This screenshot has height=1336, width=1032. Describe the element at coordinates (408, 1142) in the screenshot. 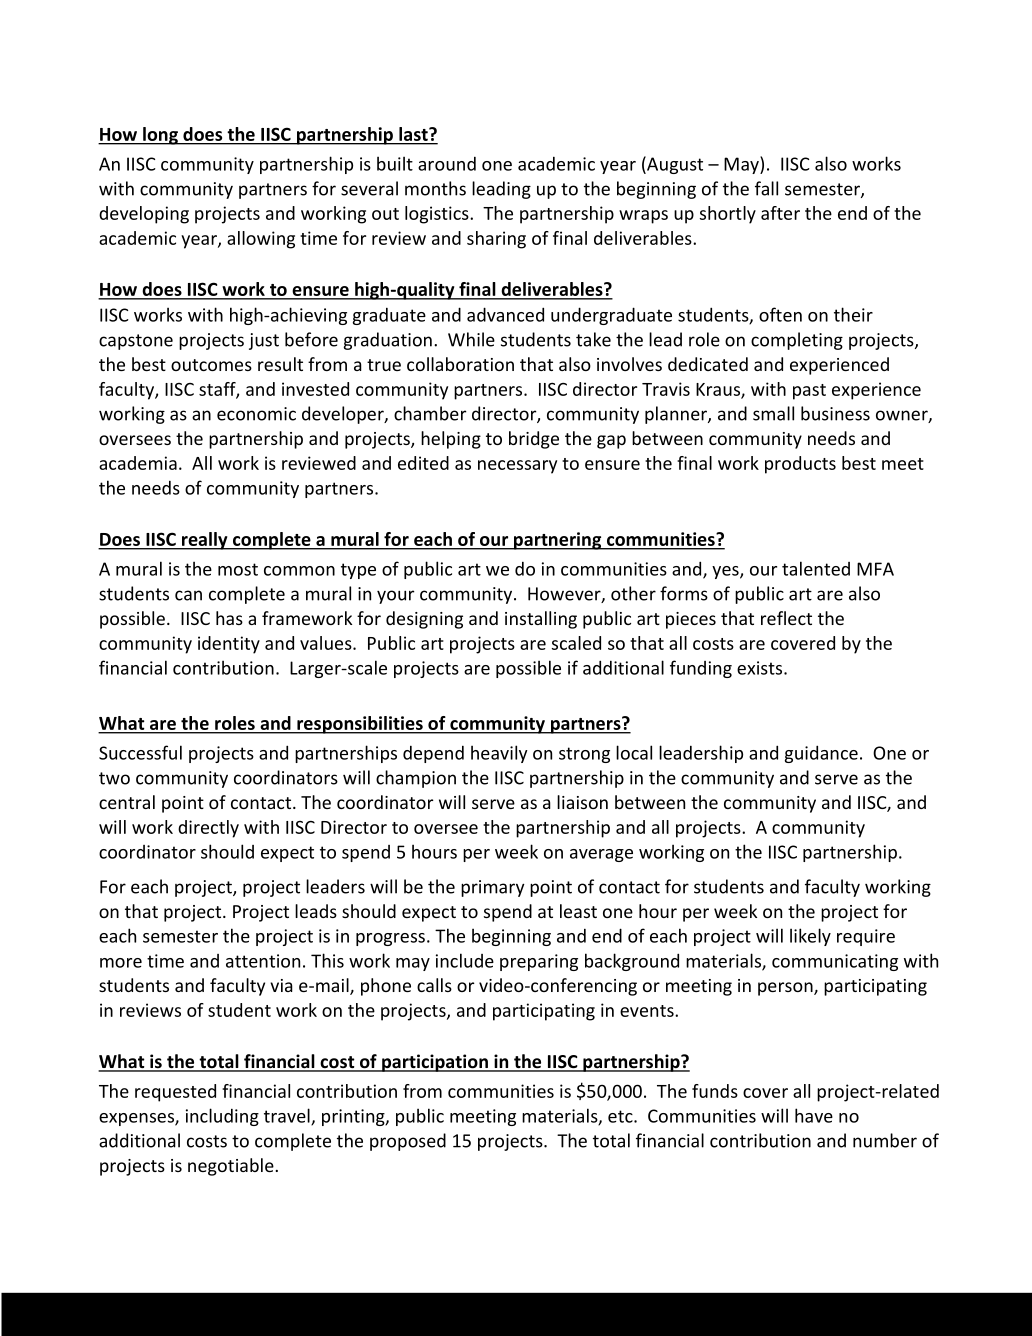

I see `proposed` at that location.
